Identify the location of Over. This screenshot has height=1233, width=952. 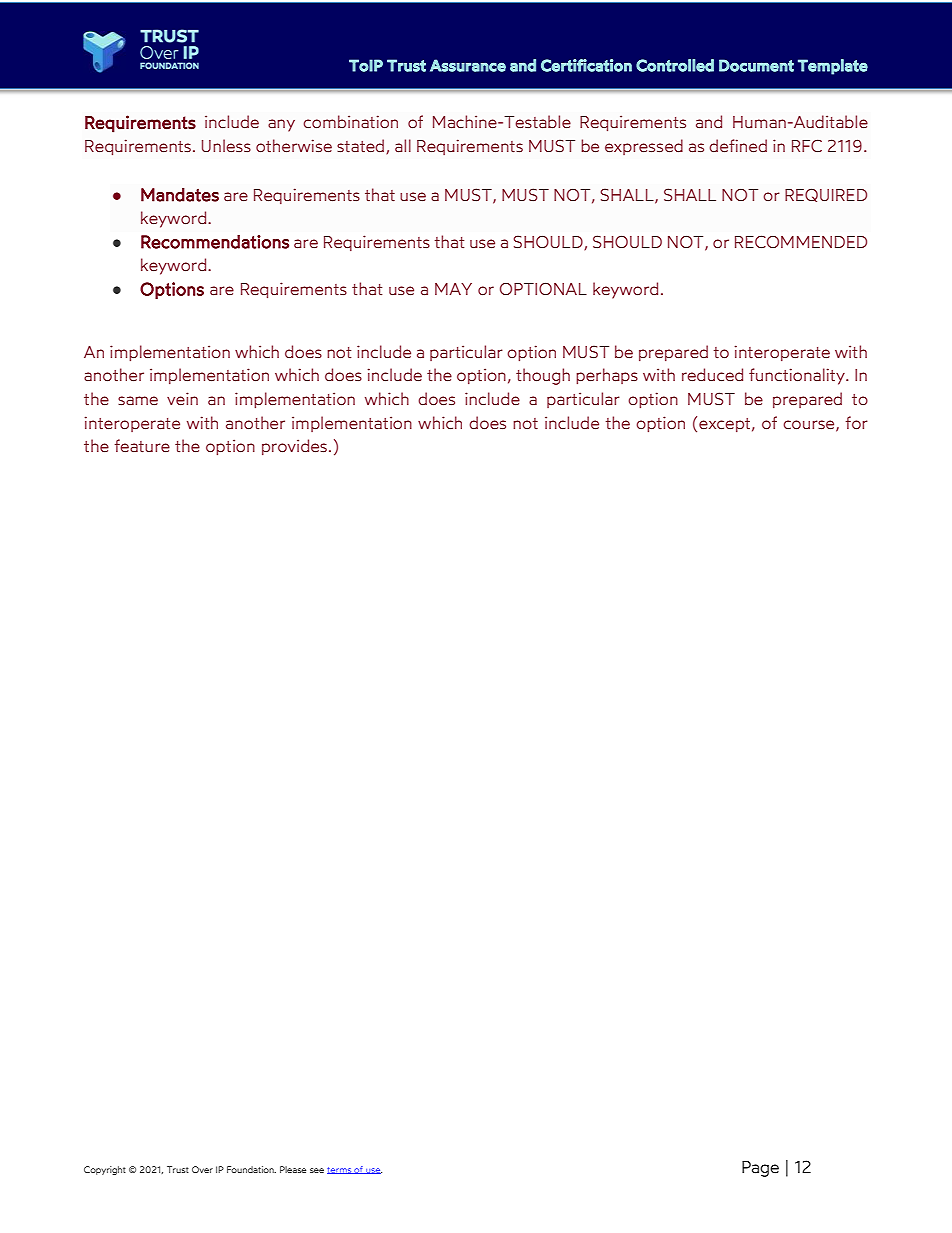
(202, 1169).
